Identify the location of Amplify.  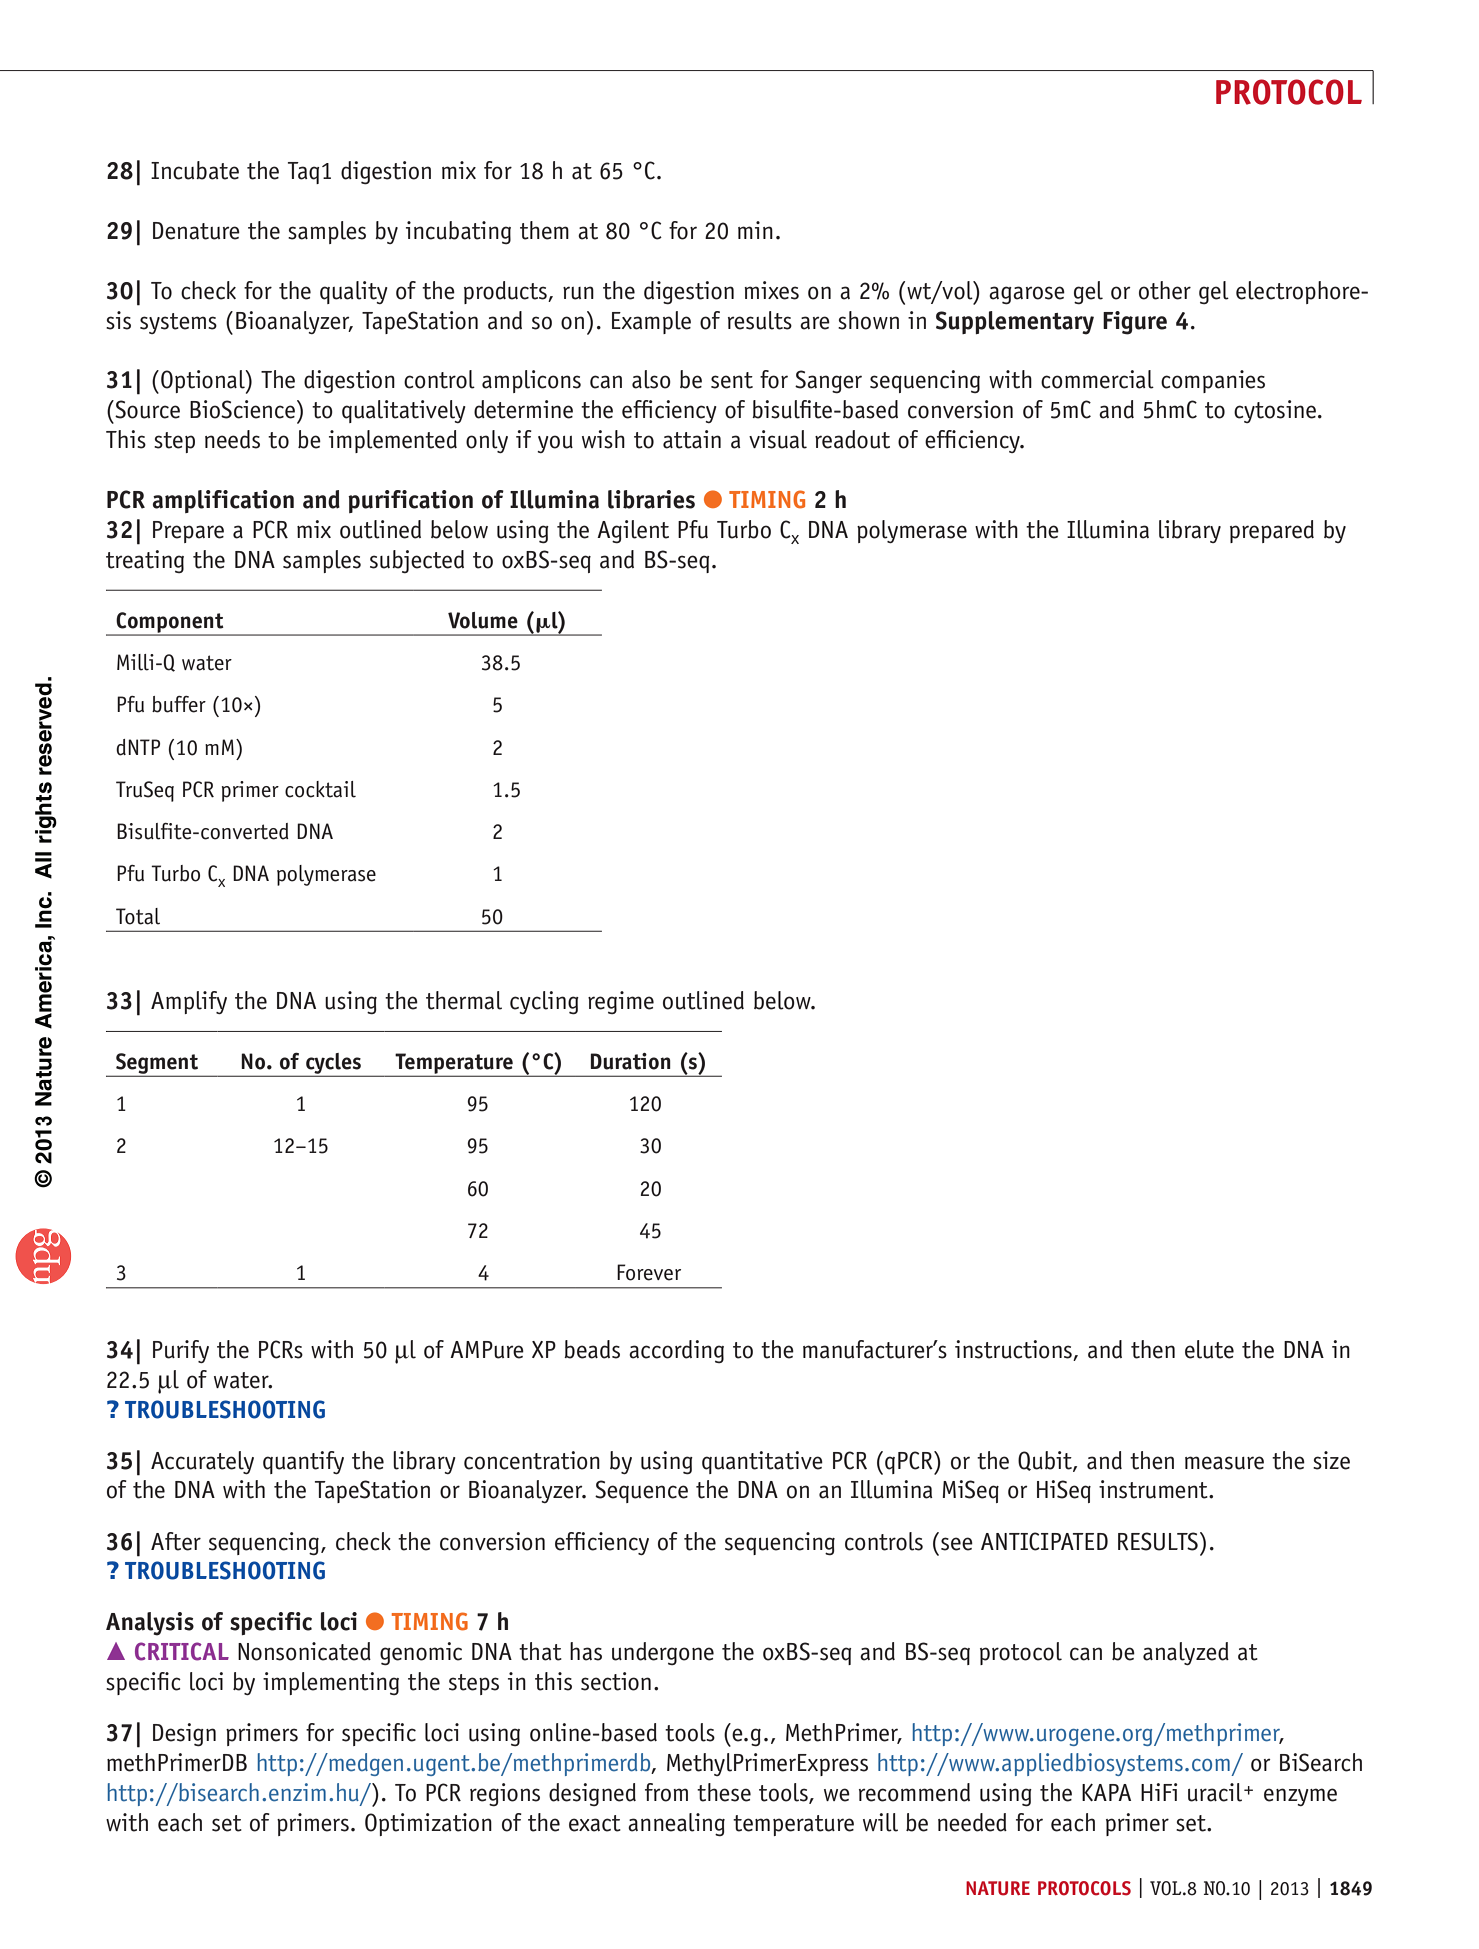
(189, 1002).
